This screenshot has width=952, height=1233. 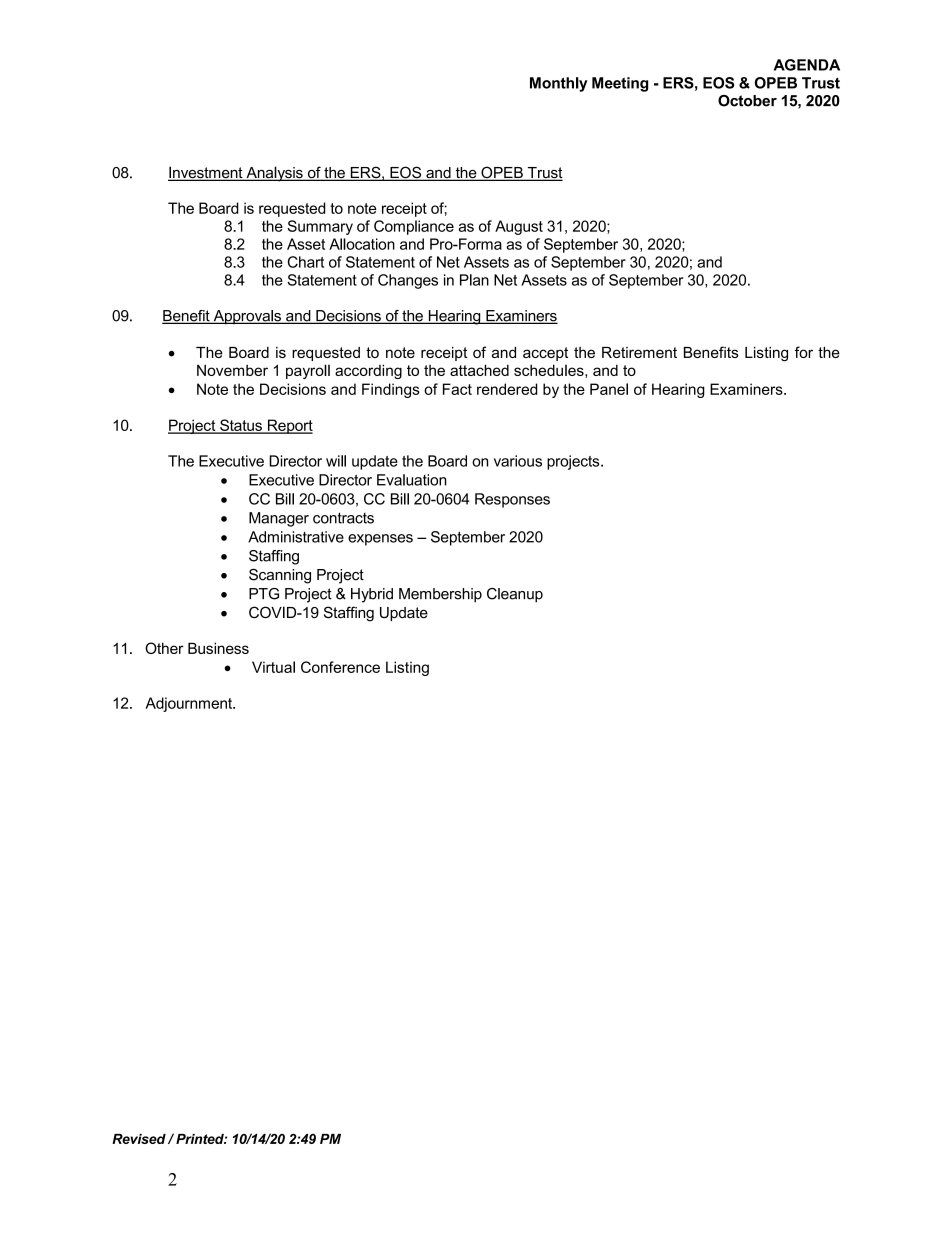 I want to click on Adjournment, so click(x=190, y=704).
